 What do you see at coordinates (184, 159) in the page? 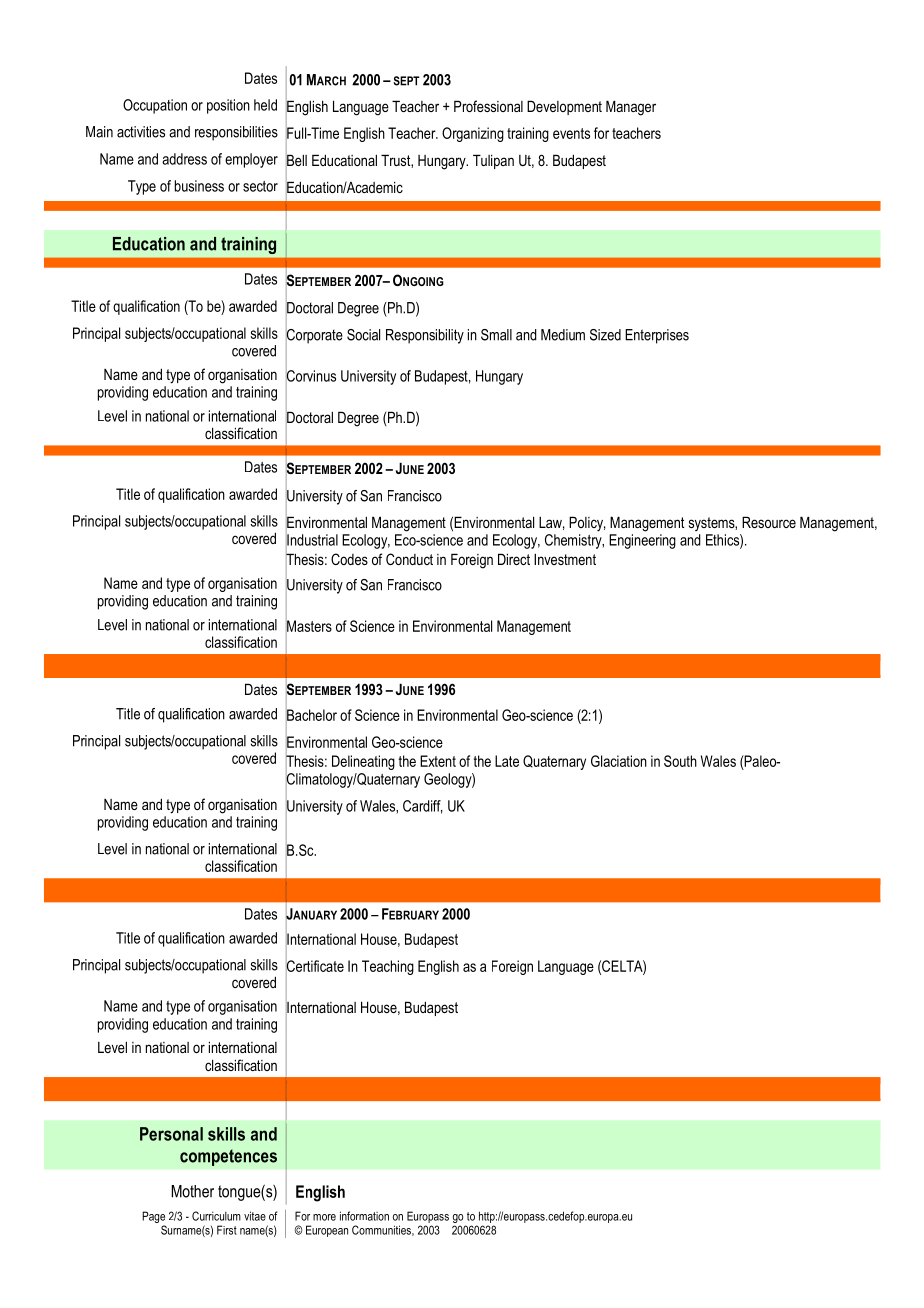
I see `address` at bounding box center [184, 159].
